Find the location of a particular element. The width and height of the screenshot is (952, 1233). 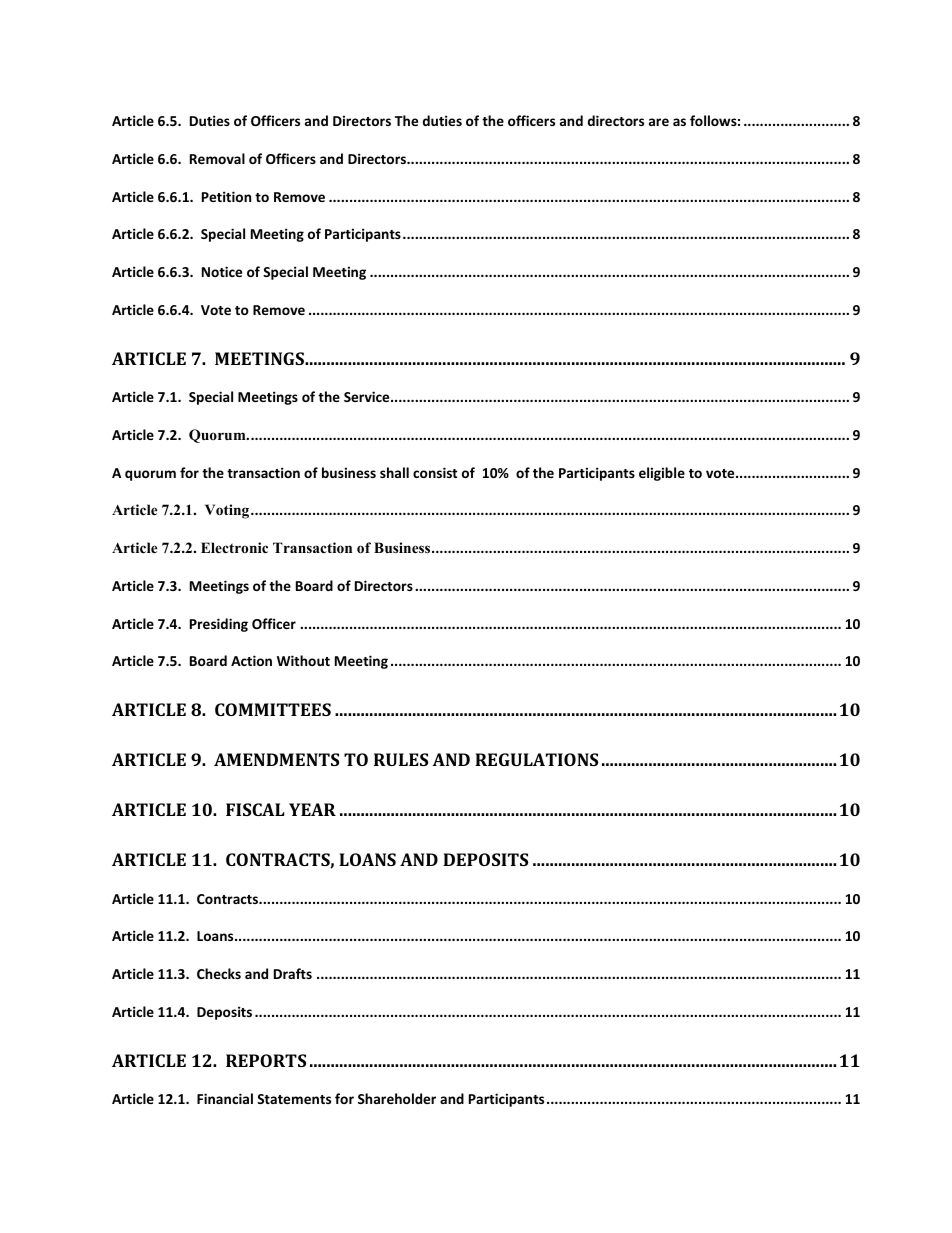

consist is located at coordinates (435, 472).
